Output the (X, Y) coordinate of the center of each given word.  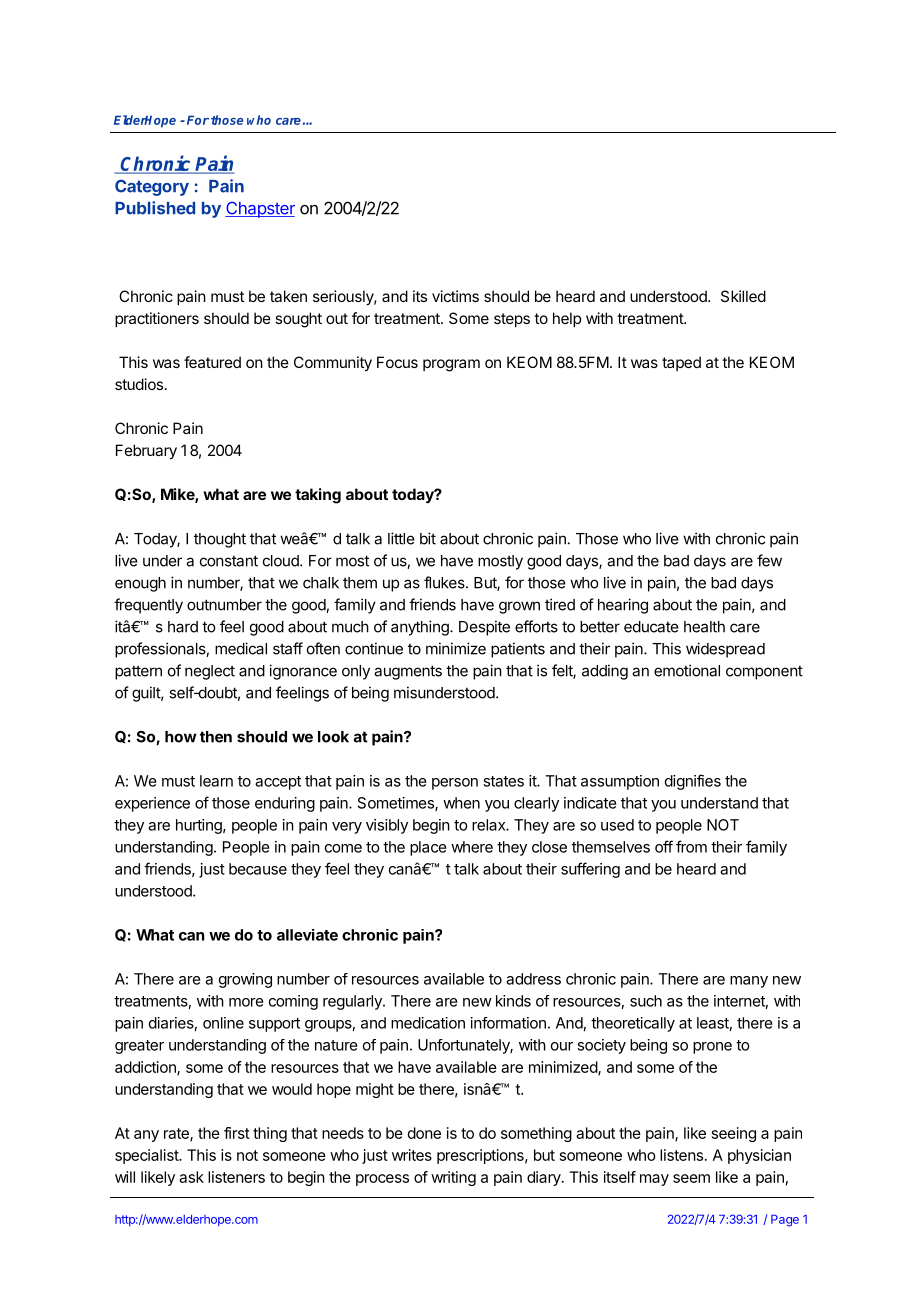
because (258, 869)
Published (155, 208)
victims (455, 296)
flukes (445, 582)
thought (220, 540)
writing (453, 1178)
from (691, 846)
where (472, 847)
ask (191, 1177)
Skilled (743, 296)
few (769, 560)
